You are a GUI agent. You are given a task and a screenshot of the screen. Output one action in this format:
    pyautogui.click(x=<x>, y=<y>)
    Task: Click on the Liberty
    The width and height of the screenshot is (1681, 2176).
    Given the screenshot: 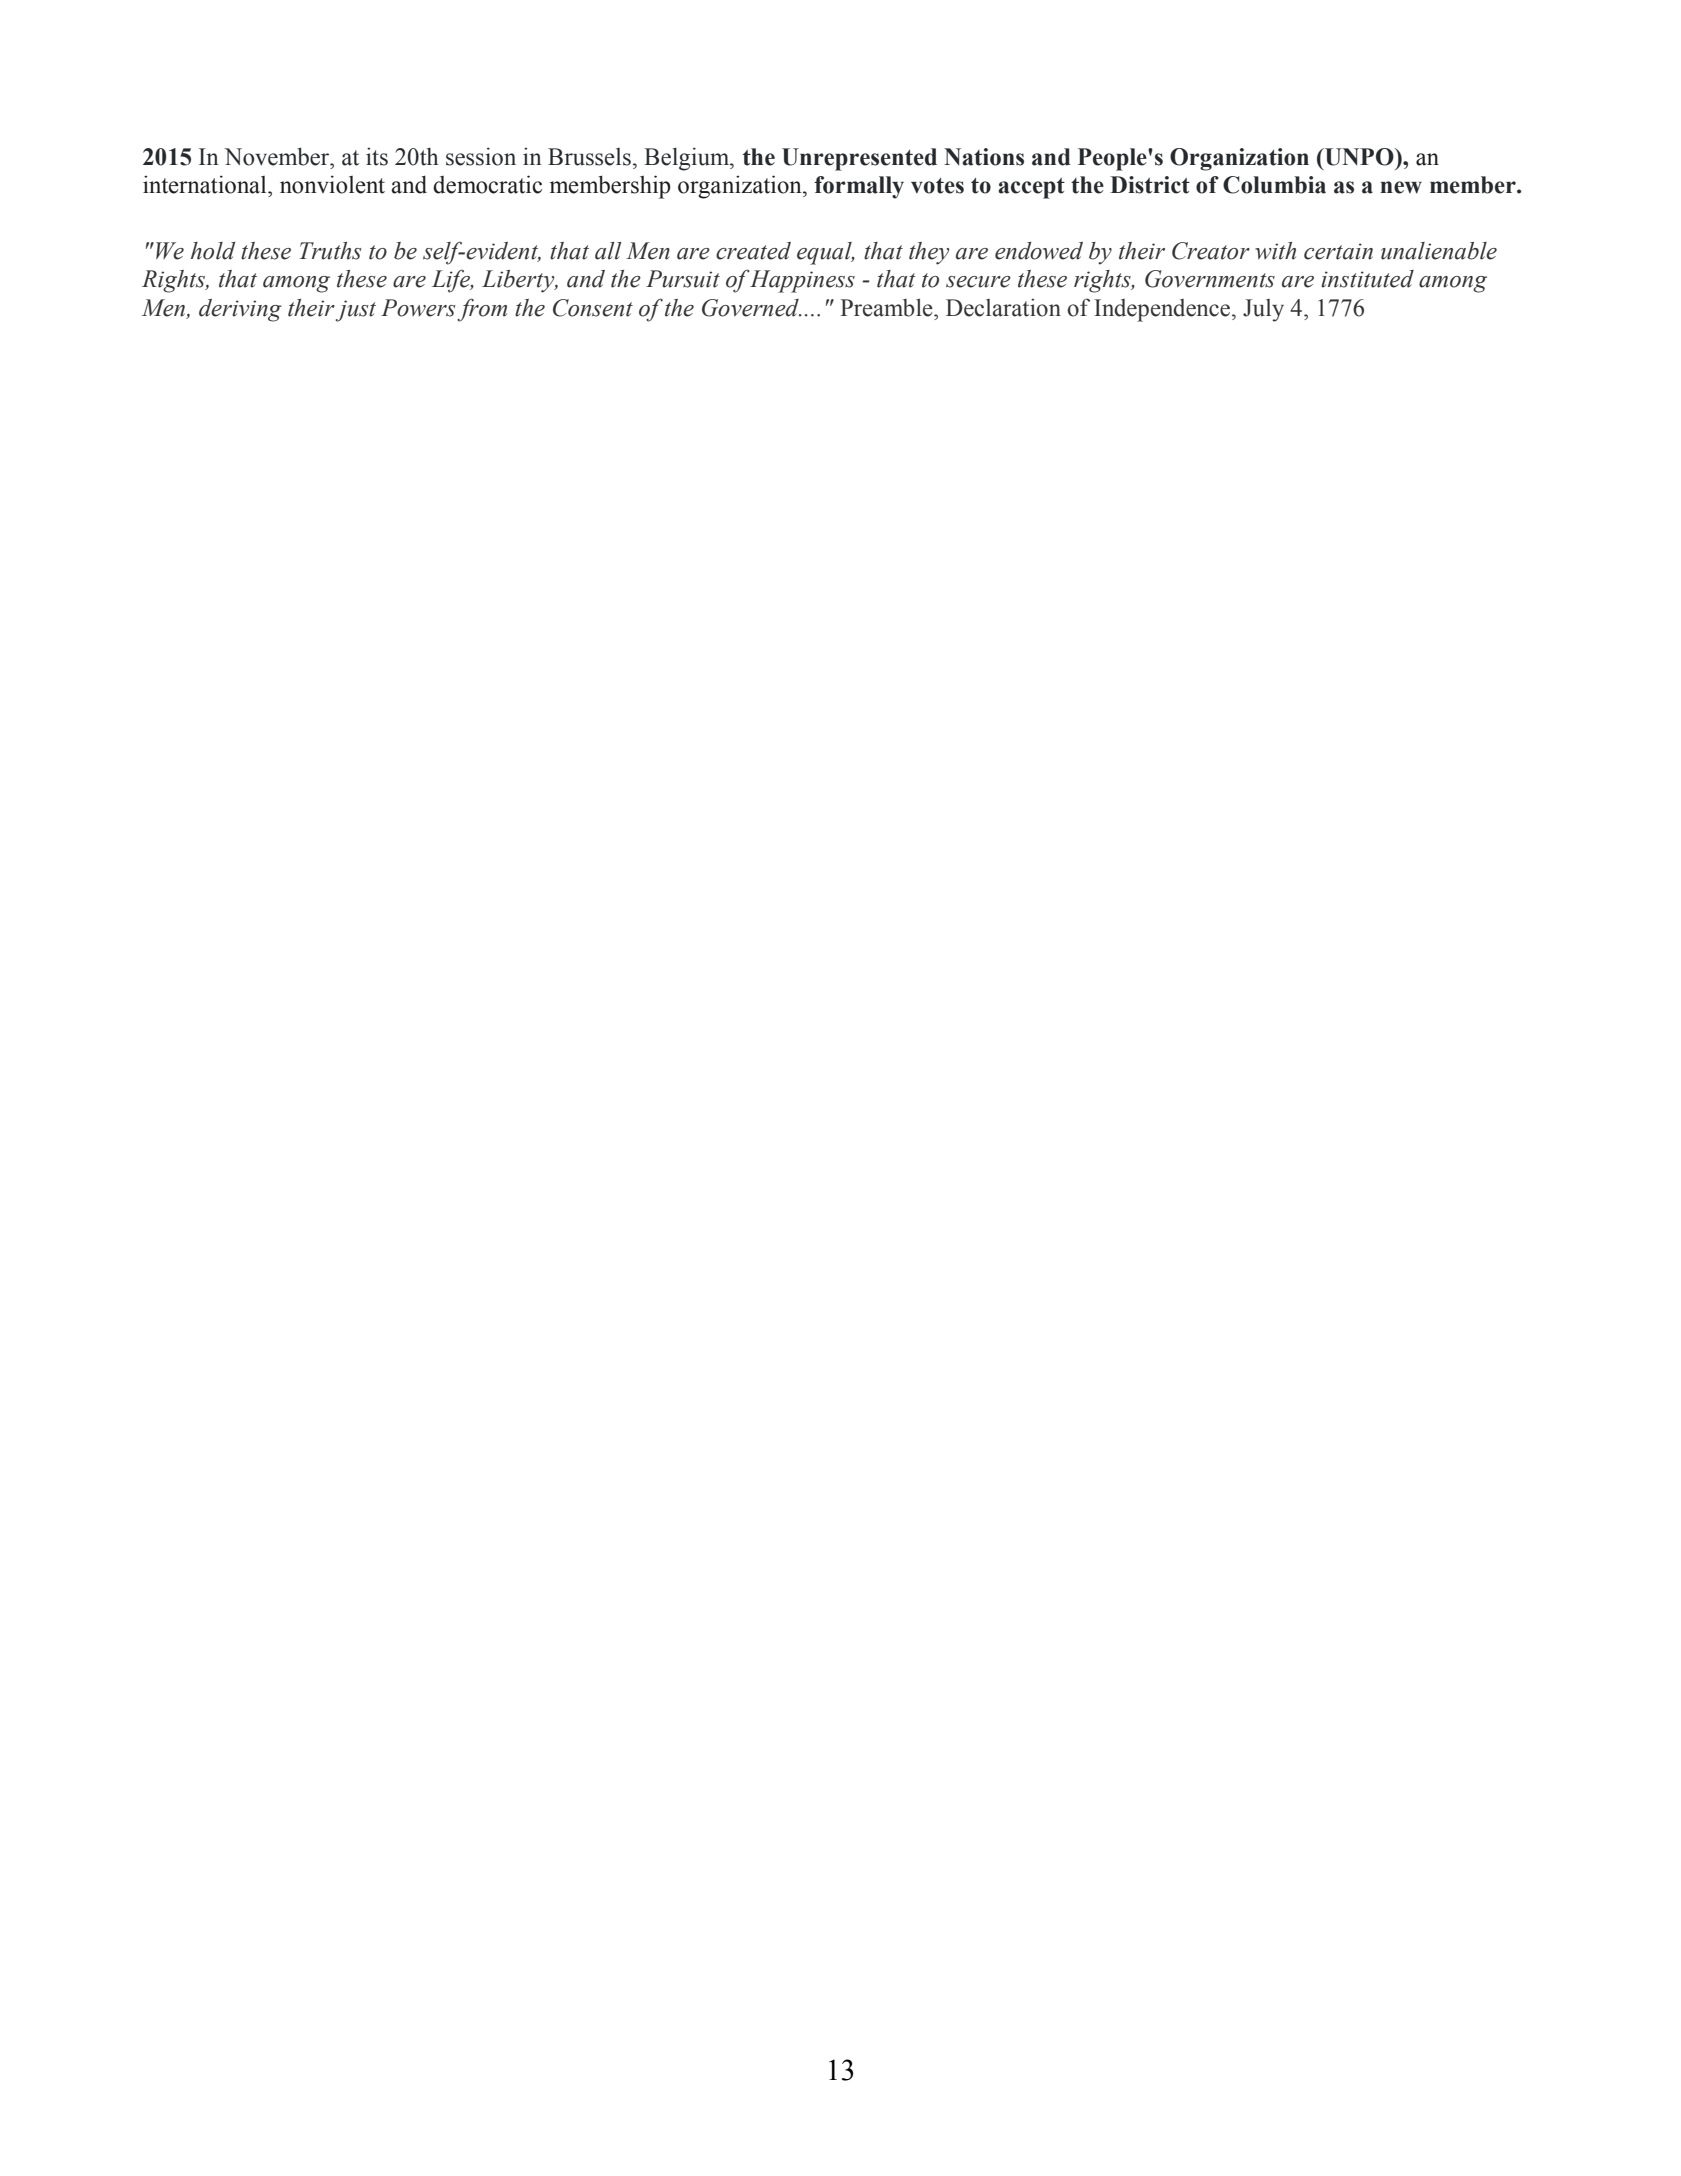 What is the action you would take?
    pyautogui.click(x=519, y=281)
